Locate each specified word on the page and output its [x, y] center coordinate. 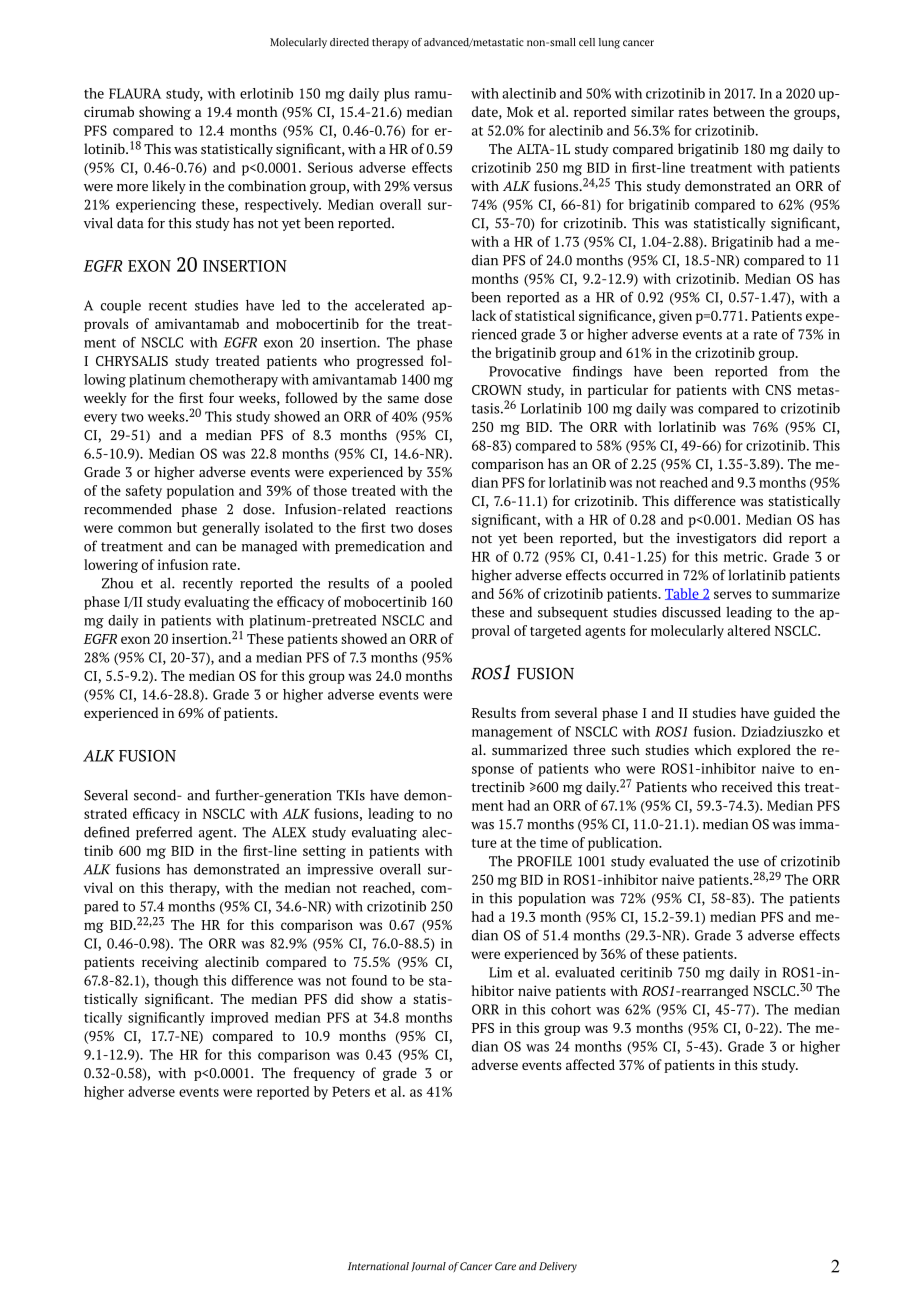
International [378, 1266]
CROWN [497, 390]
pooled [431, 584]
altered [749, 630]
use [748, 863]
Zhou [117, 583]
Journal [428, 1267]
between [739, 111]
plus [396, 95]
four [221, 397]
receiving [170, 963]
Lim [500, 972]
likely [169, 187]
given [675, 317]
